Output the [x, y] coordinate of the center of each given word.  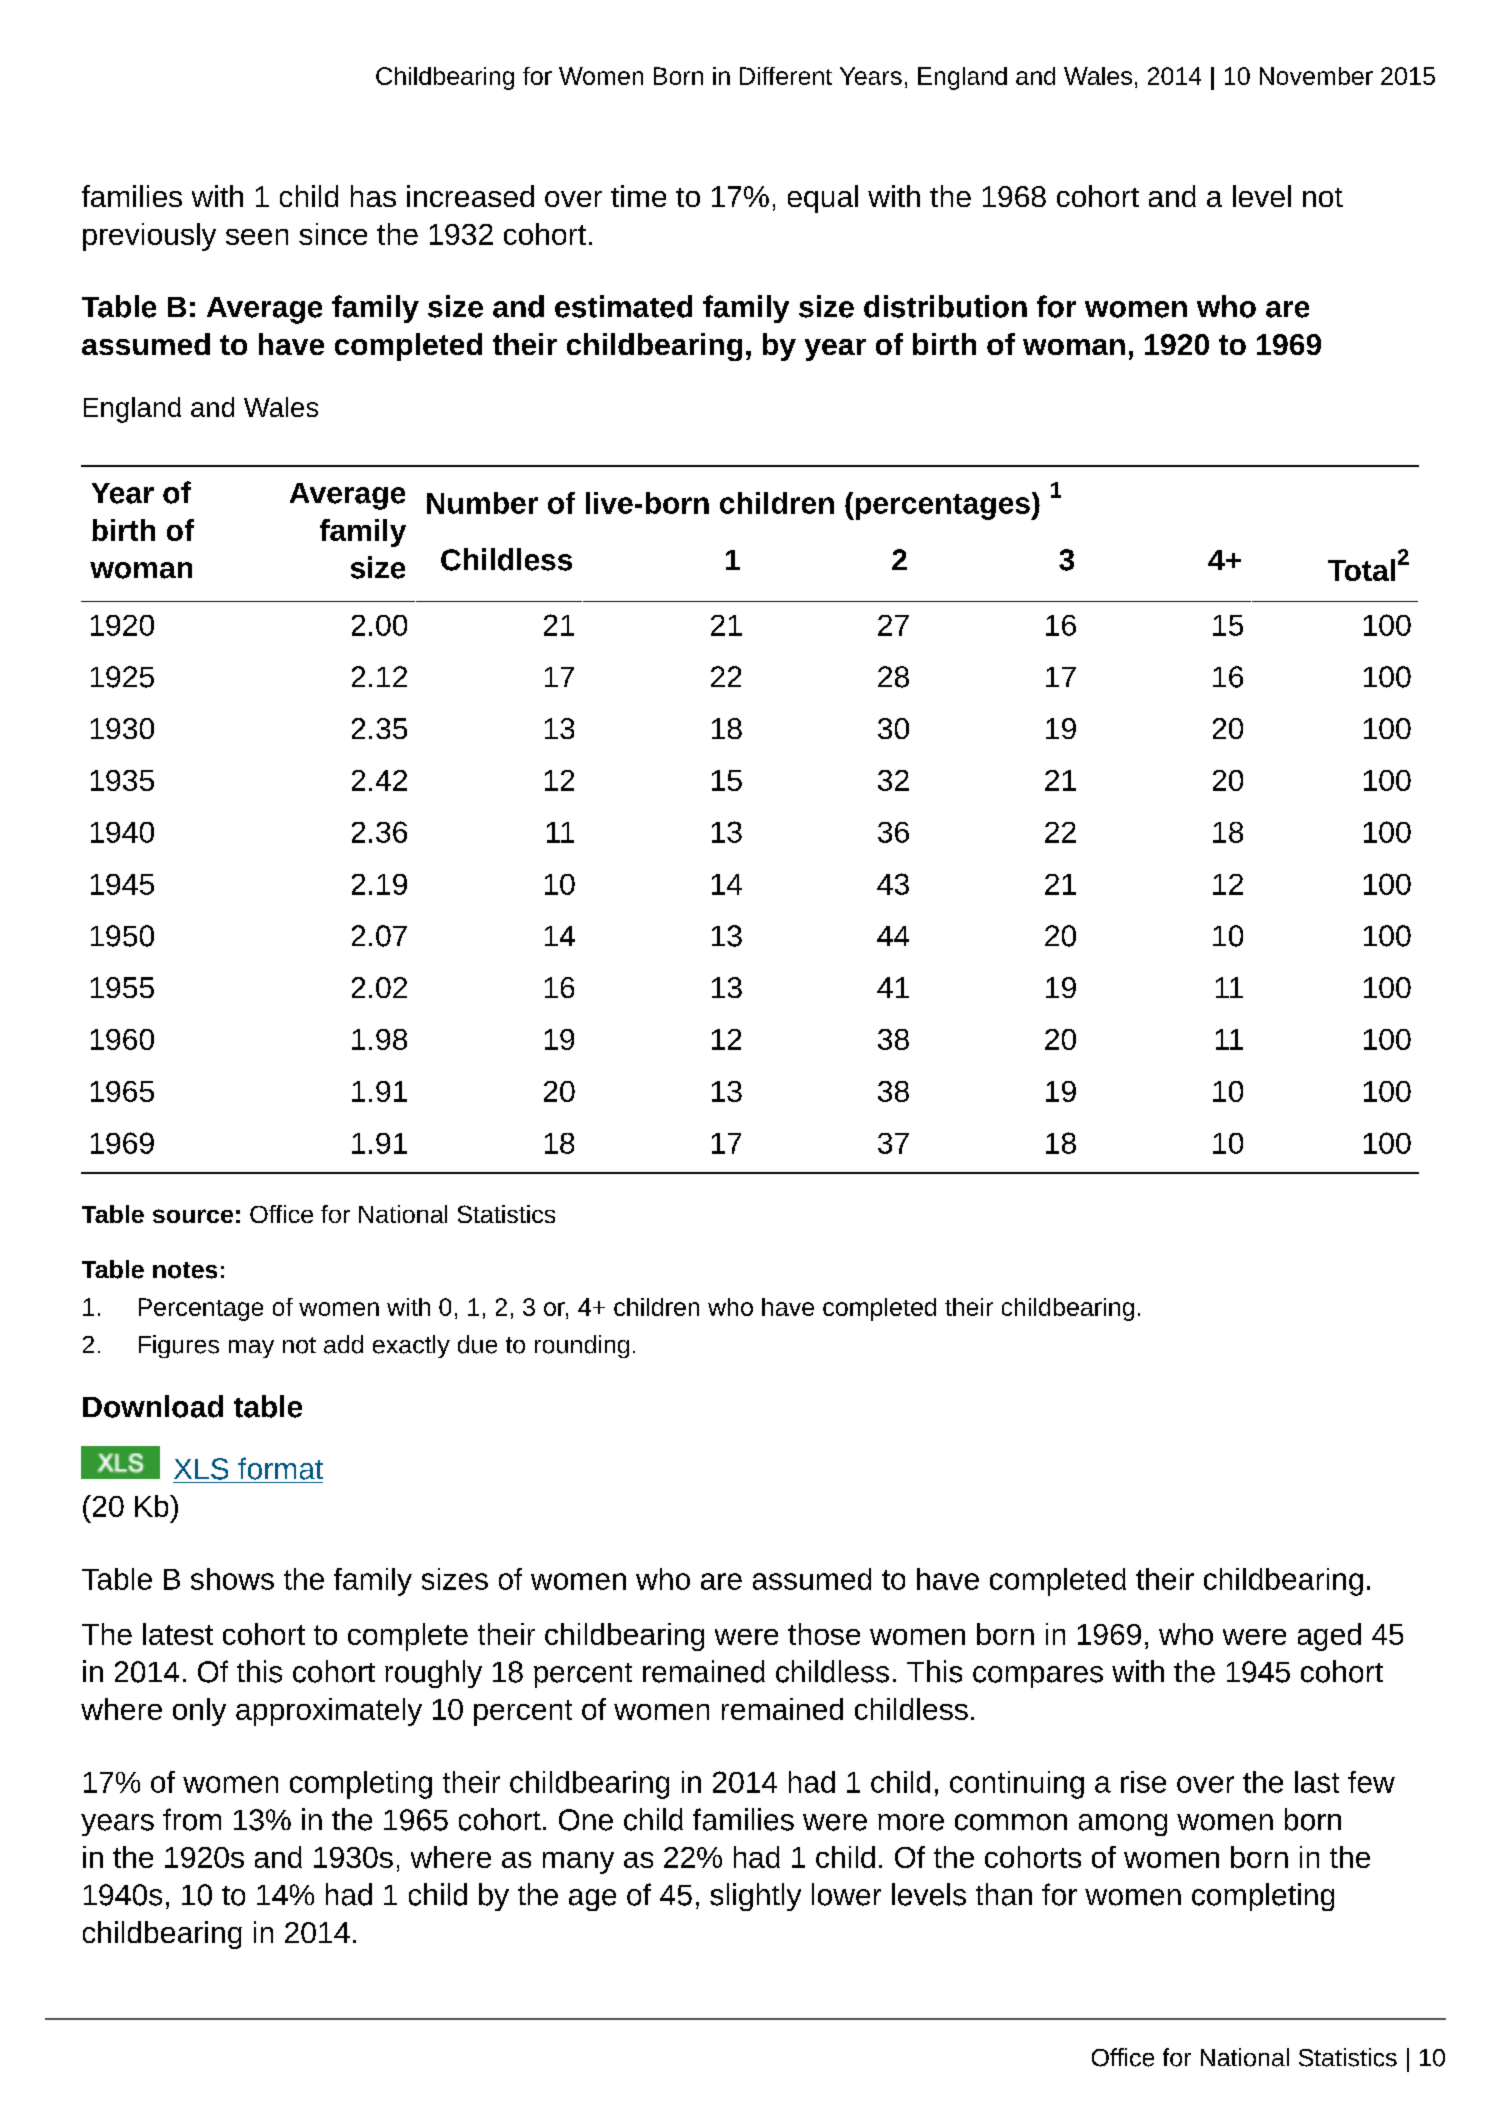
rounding [582, 1346]
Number [482, 503]
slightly [755, 1897]
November [1316, 76]
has [373, 196]
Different [786, 76]
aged [1329, 1637]
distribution [945, 306]
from [192, 1819]
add [343, 1344]
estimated [623, 306]
